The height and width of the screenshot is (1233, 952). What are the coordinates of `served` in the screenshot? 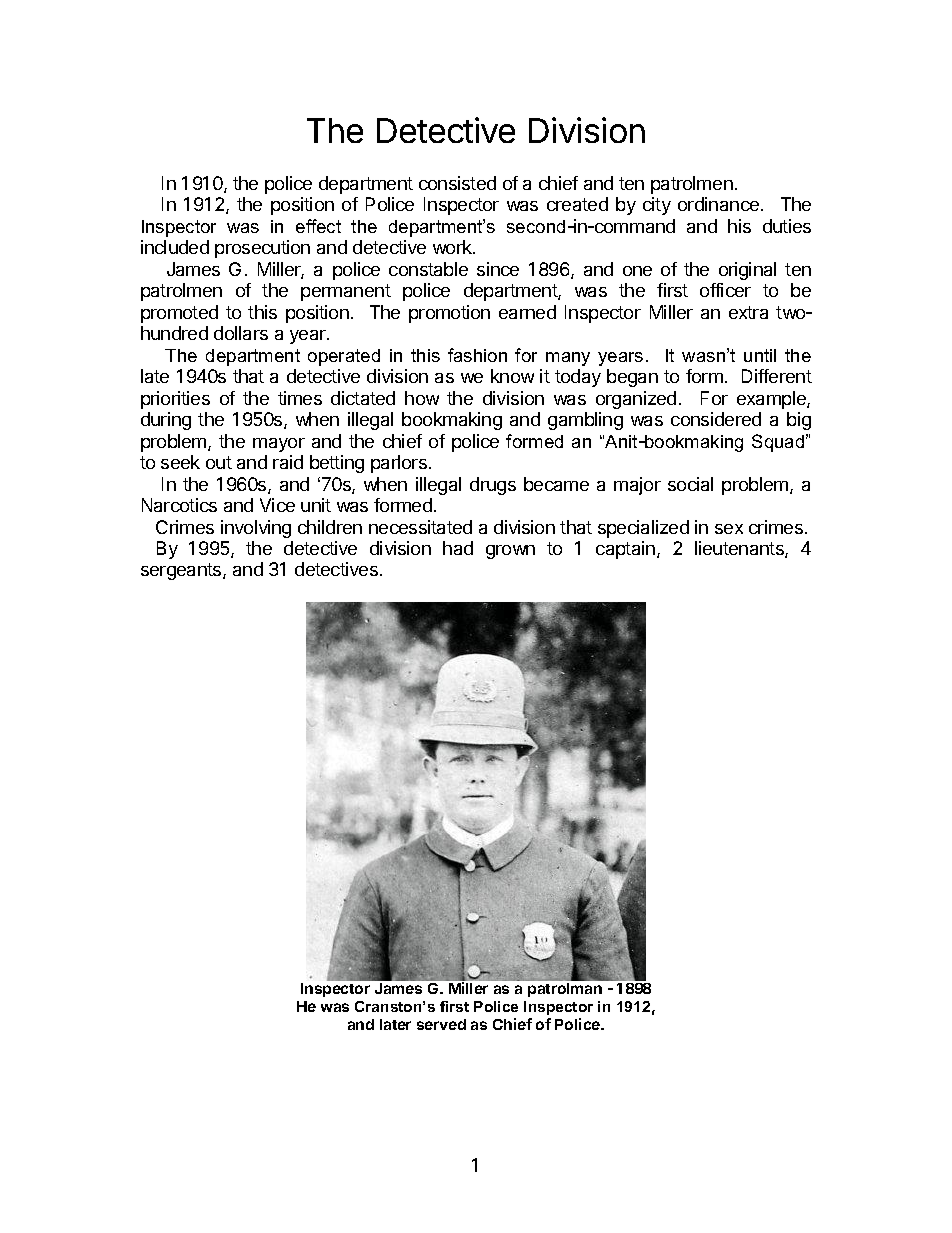 It's located at (441, 1024).
